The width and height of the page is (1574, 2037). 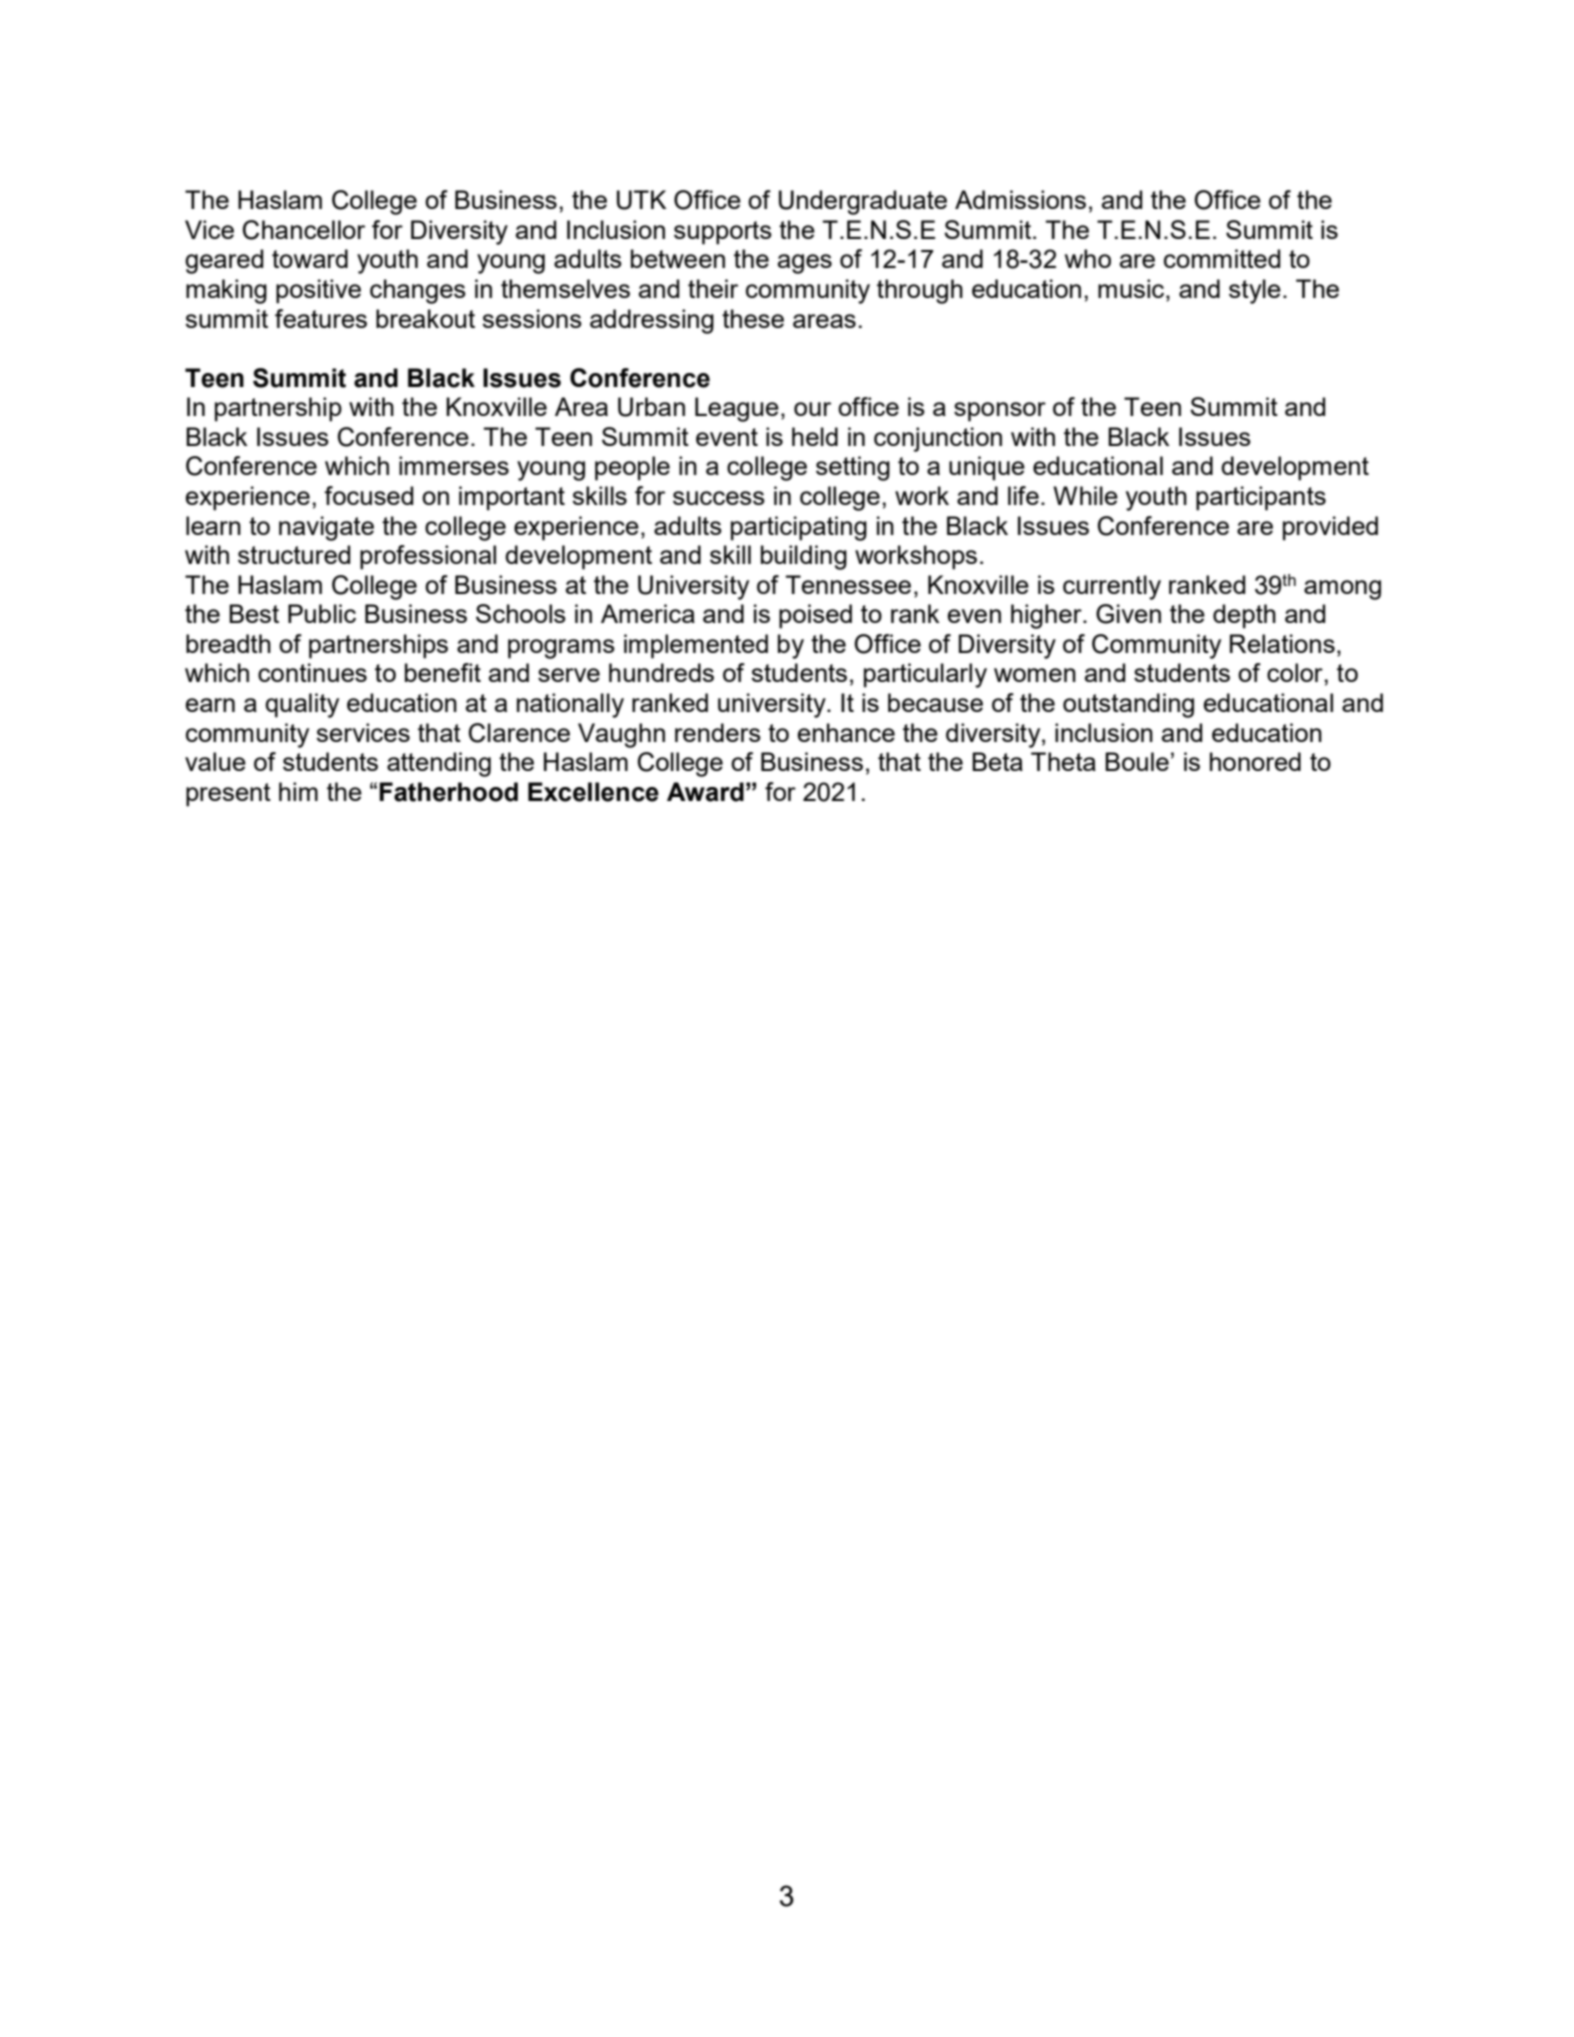 What do you see at coordinates (723, 233) in the page?
I see `supports` at bounding box center [723, 233].
